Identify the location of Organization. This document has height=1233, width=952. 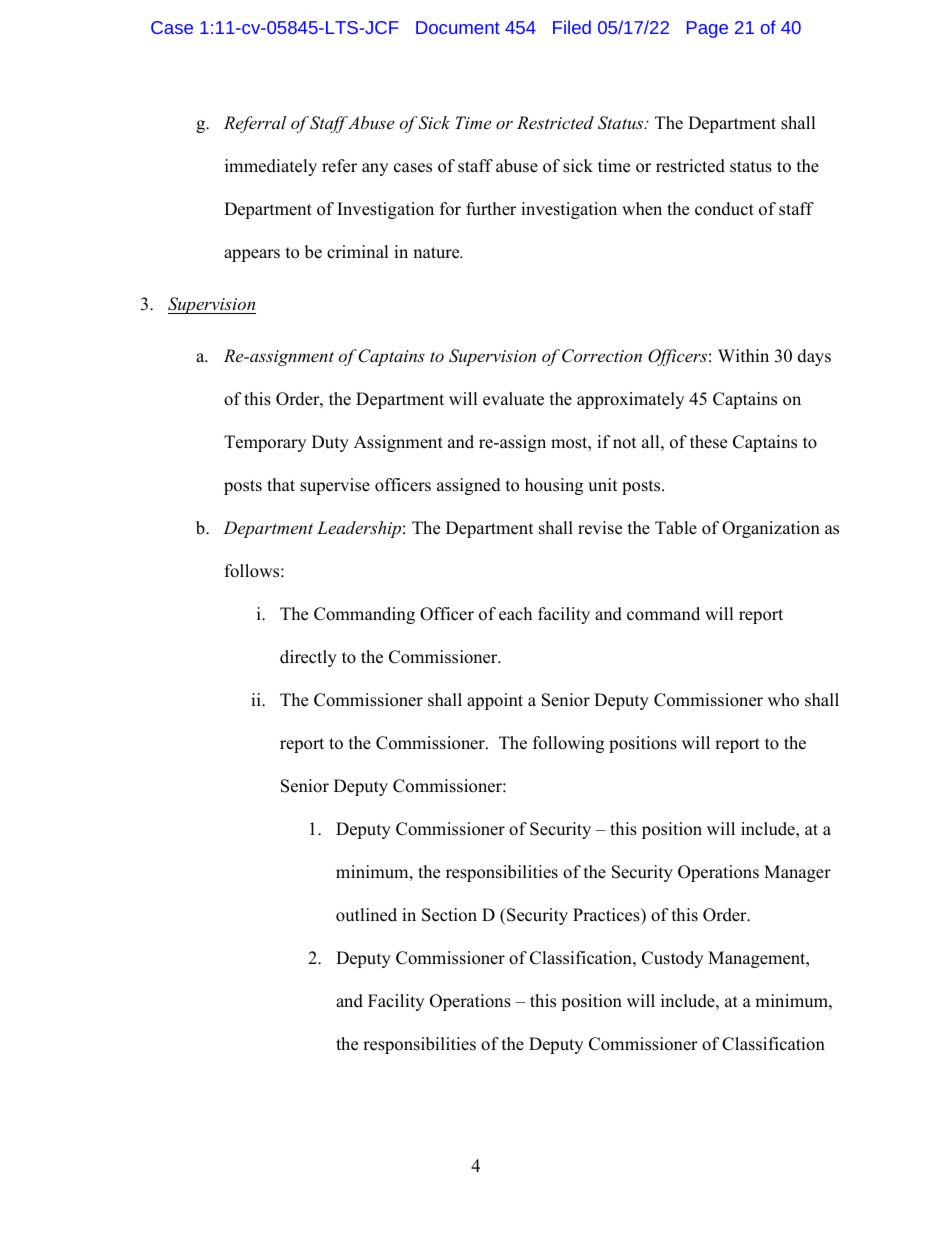
(771, 529).
